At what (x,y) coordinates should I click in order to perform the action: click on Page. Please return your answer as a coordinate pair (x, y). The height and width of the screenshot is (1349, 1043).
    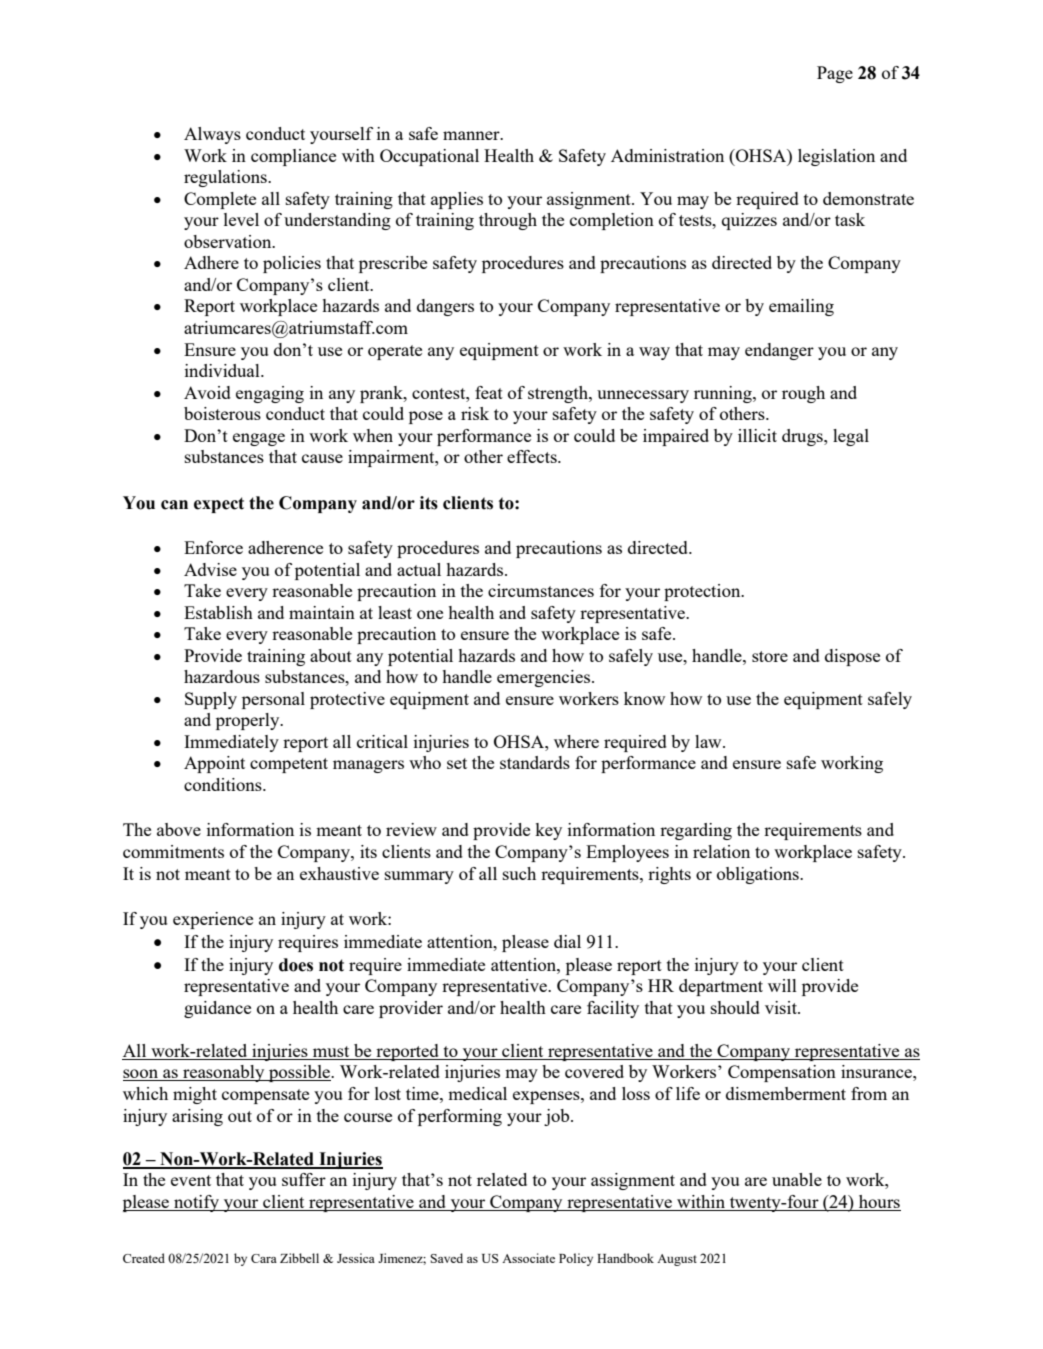
    Looking at the image, I should click on (835, 74).
